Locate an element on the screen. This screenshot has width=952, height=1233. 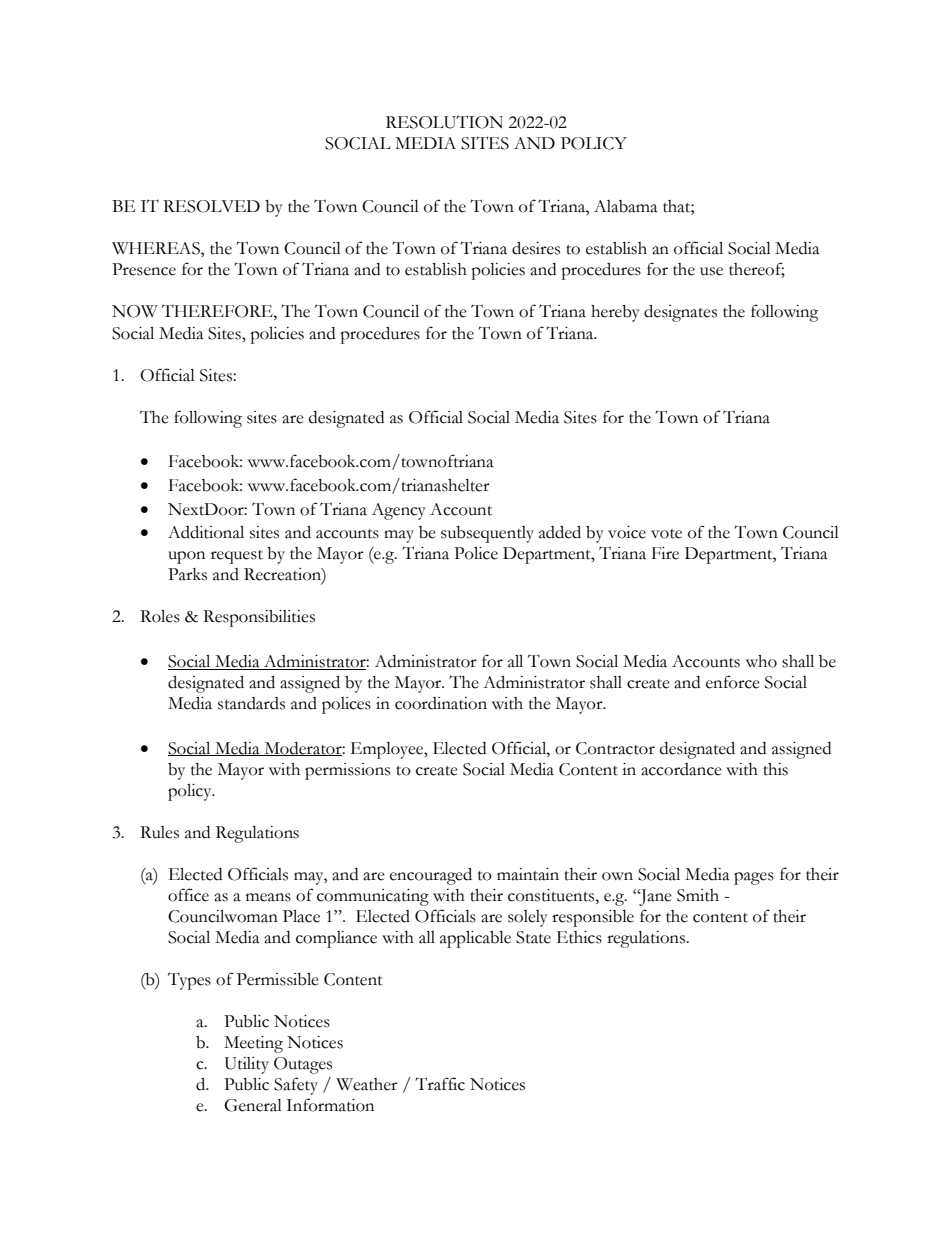
RESOLUTION is located at coordinates (444, 122).
